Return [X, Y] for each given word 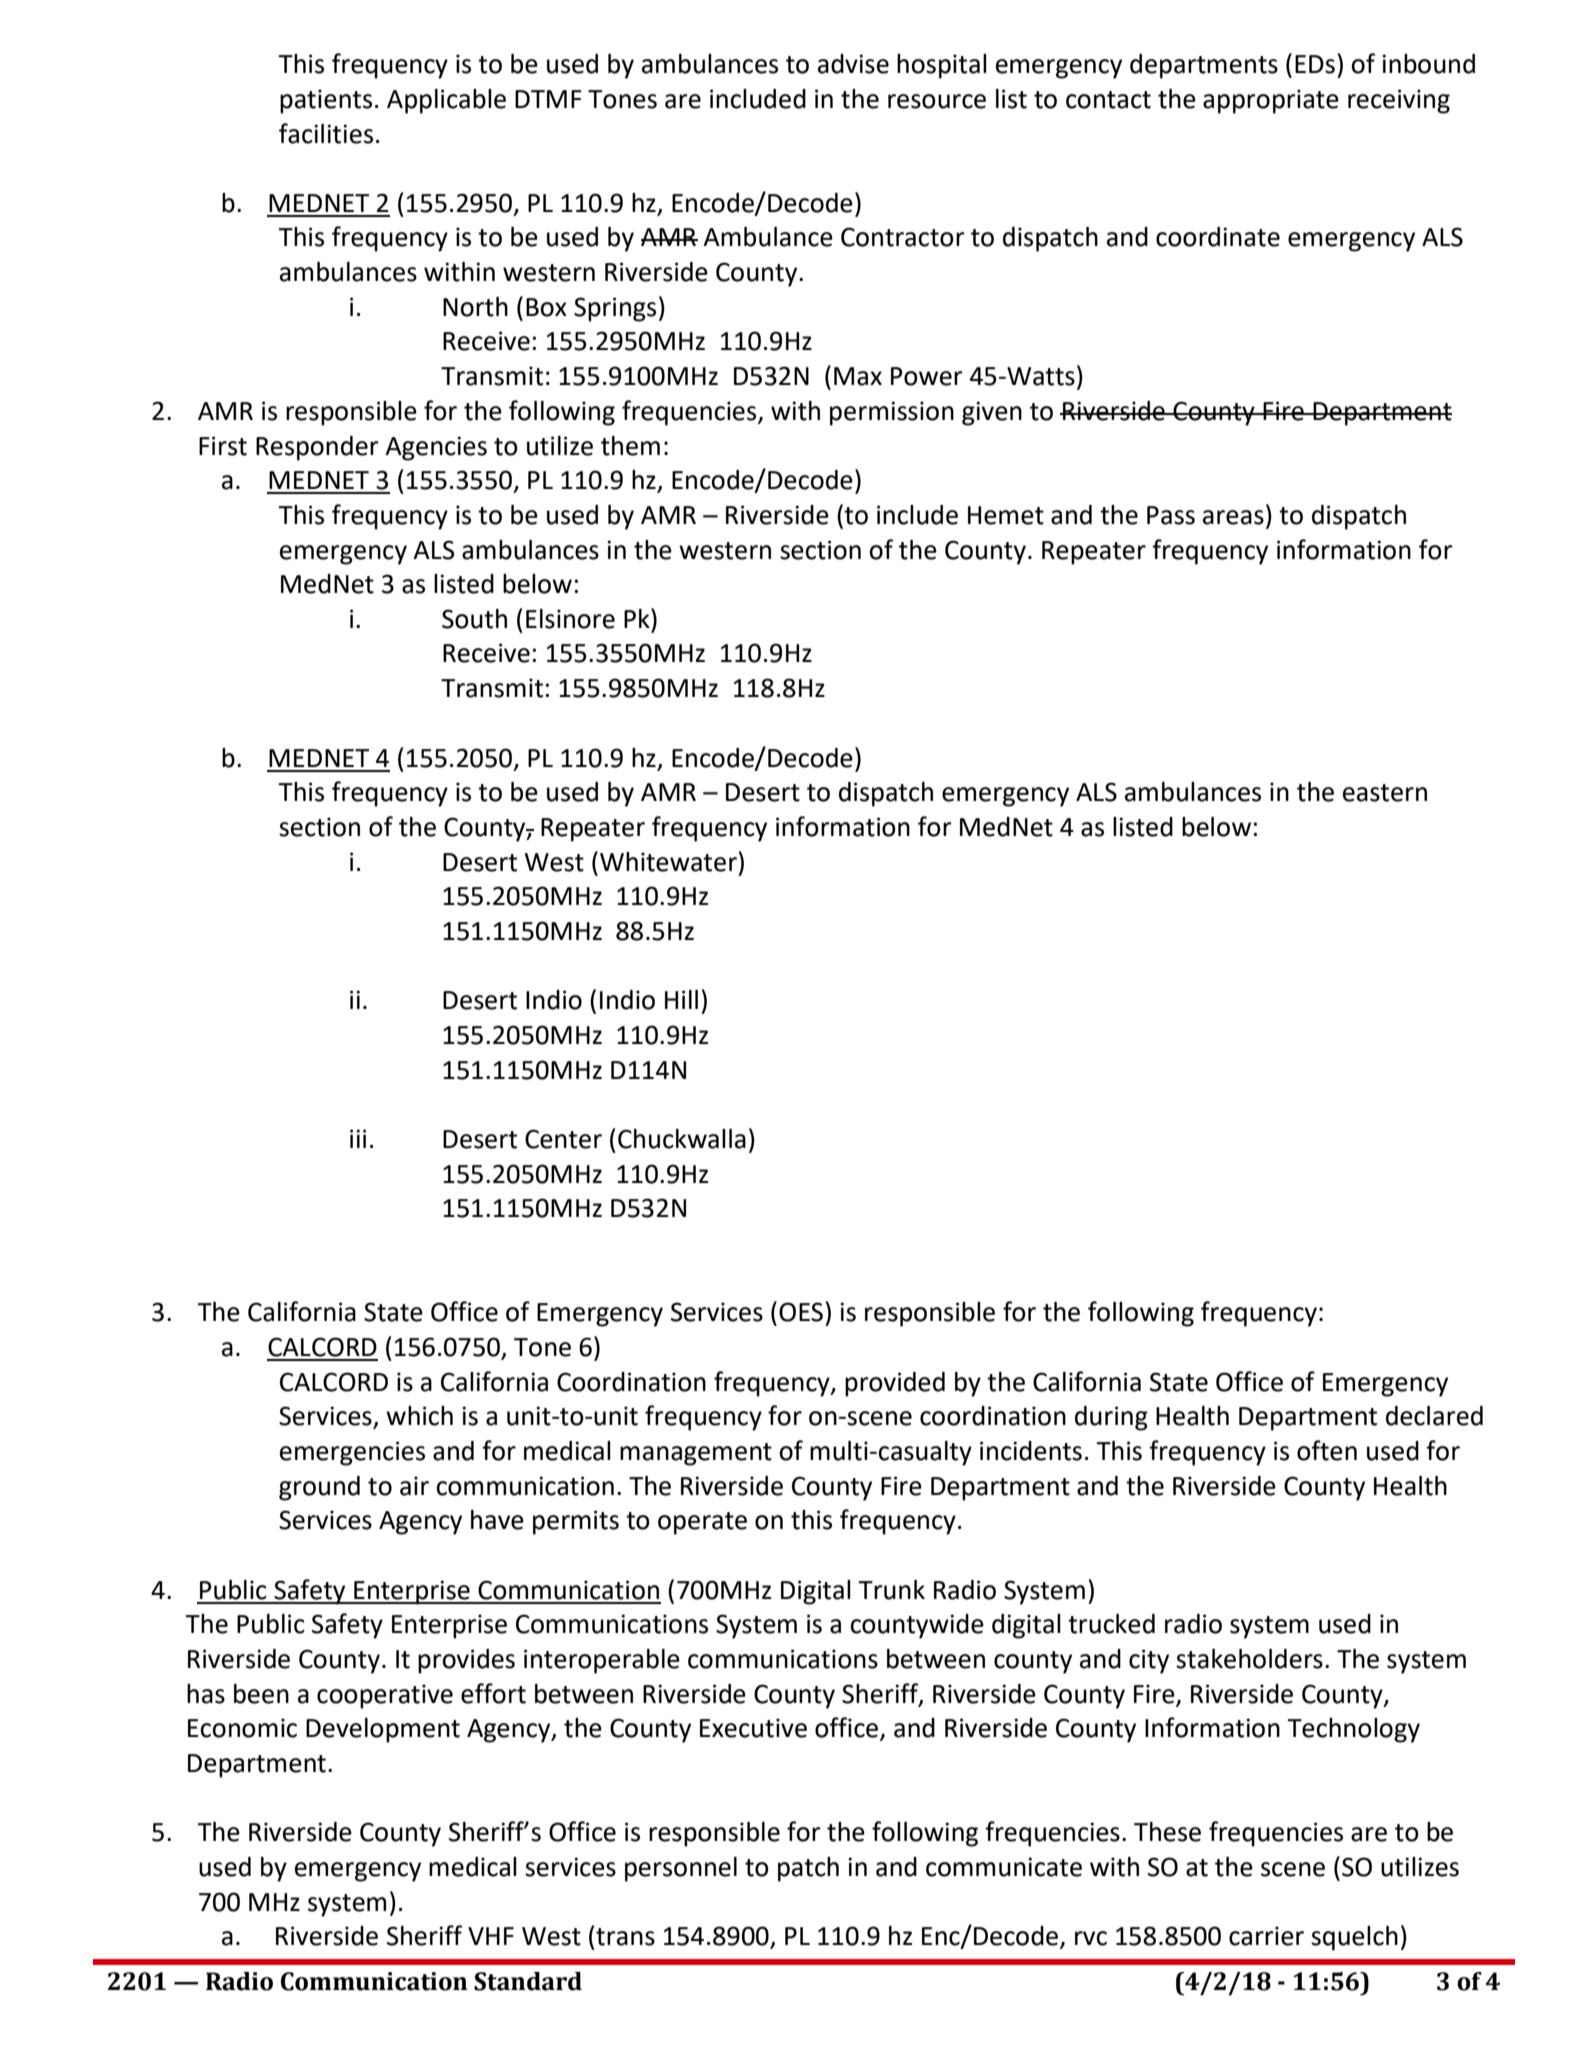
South [474, 619]
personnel [681, 1869]
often [1327, 1450]
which [419, 1416]
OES [801, 1312]
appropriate [1271, 101]
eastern [1385, 793]
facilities [326, 133]
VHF [491, 1936]
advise [853, 64]
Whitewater [668, 862]
